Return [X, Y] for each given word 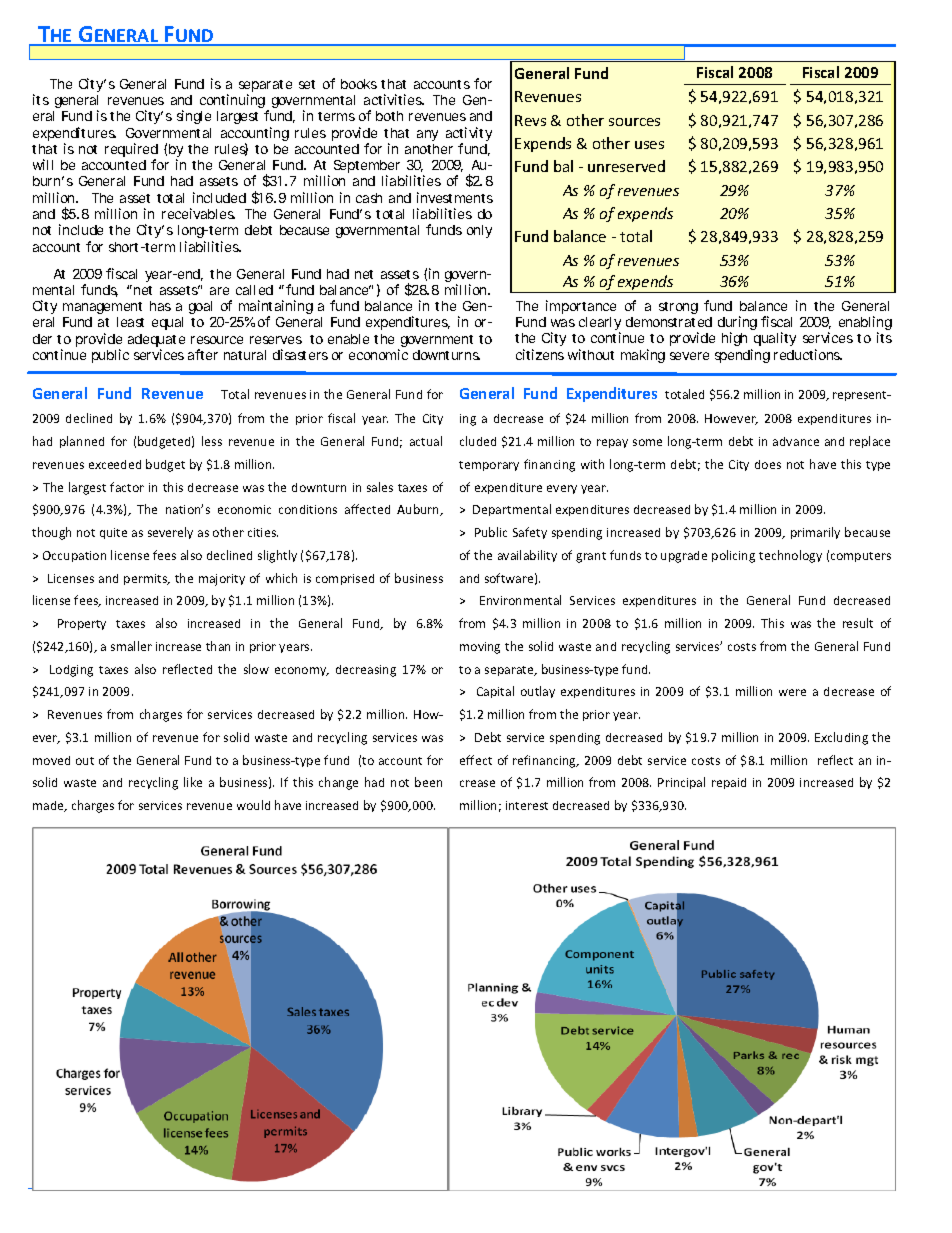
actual [426, 441]
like [193, 782]
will [43, 164]
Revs [530, 120]
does [768, 464]
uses [649, 145]
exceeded [115, 464]
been [428, 782]
